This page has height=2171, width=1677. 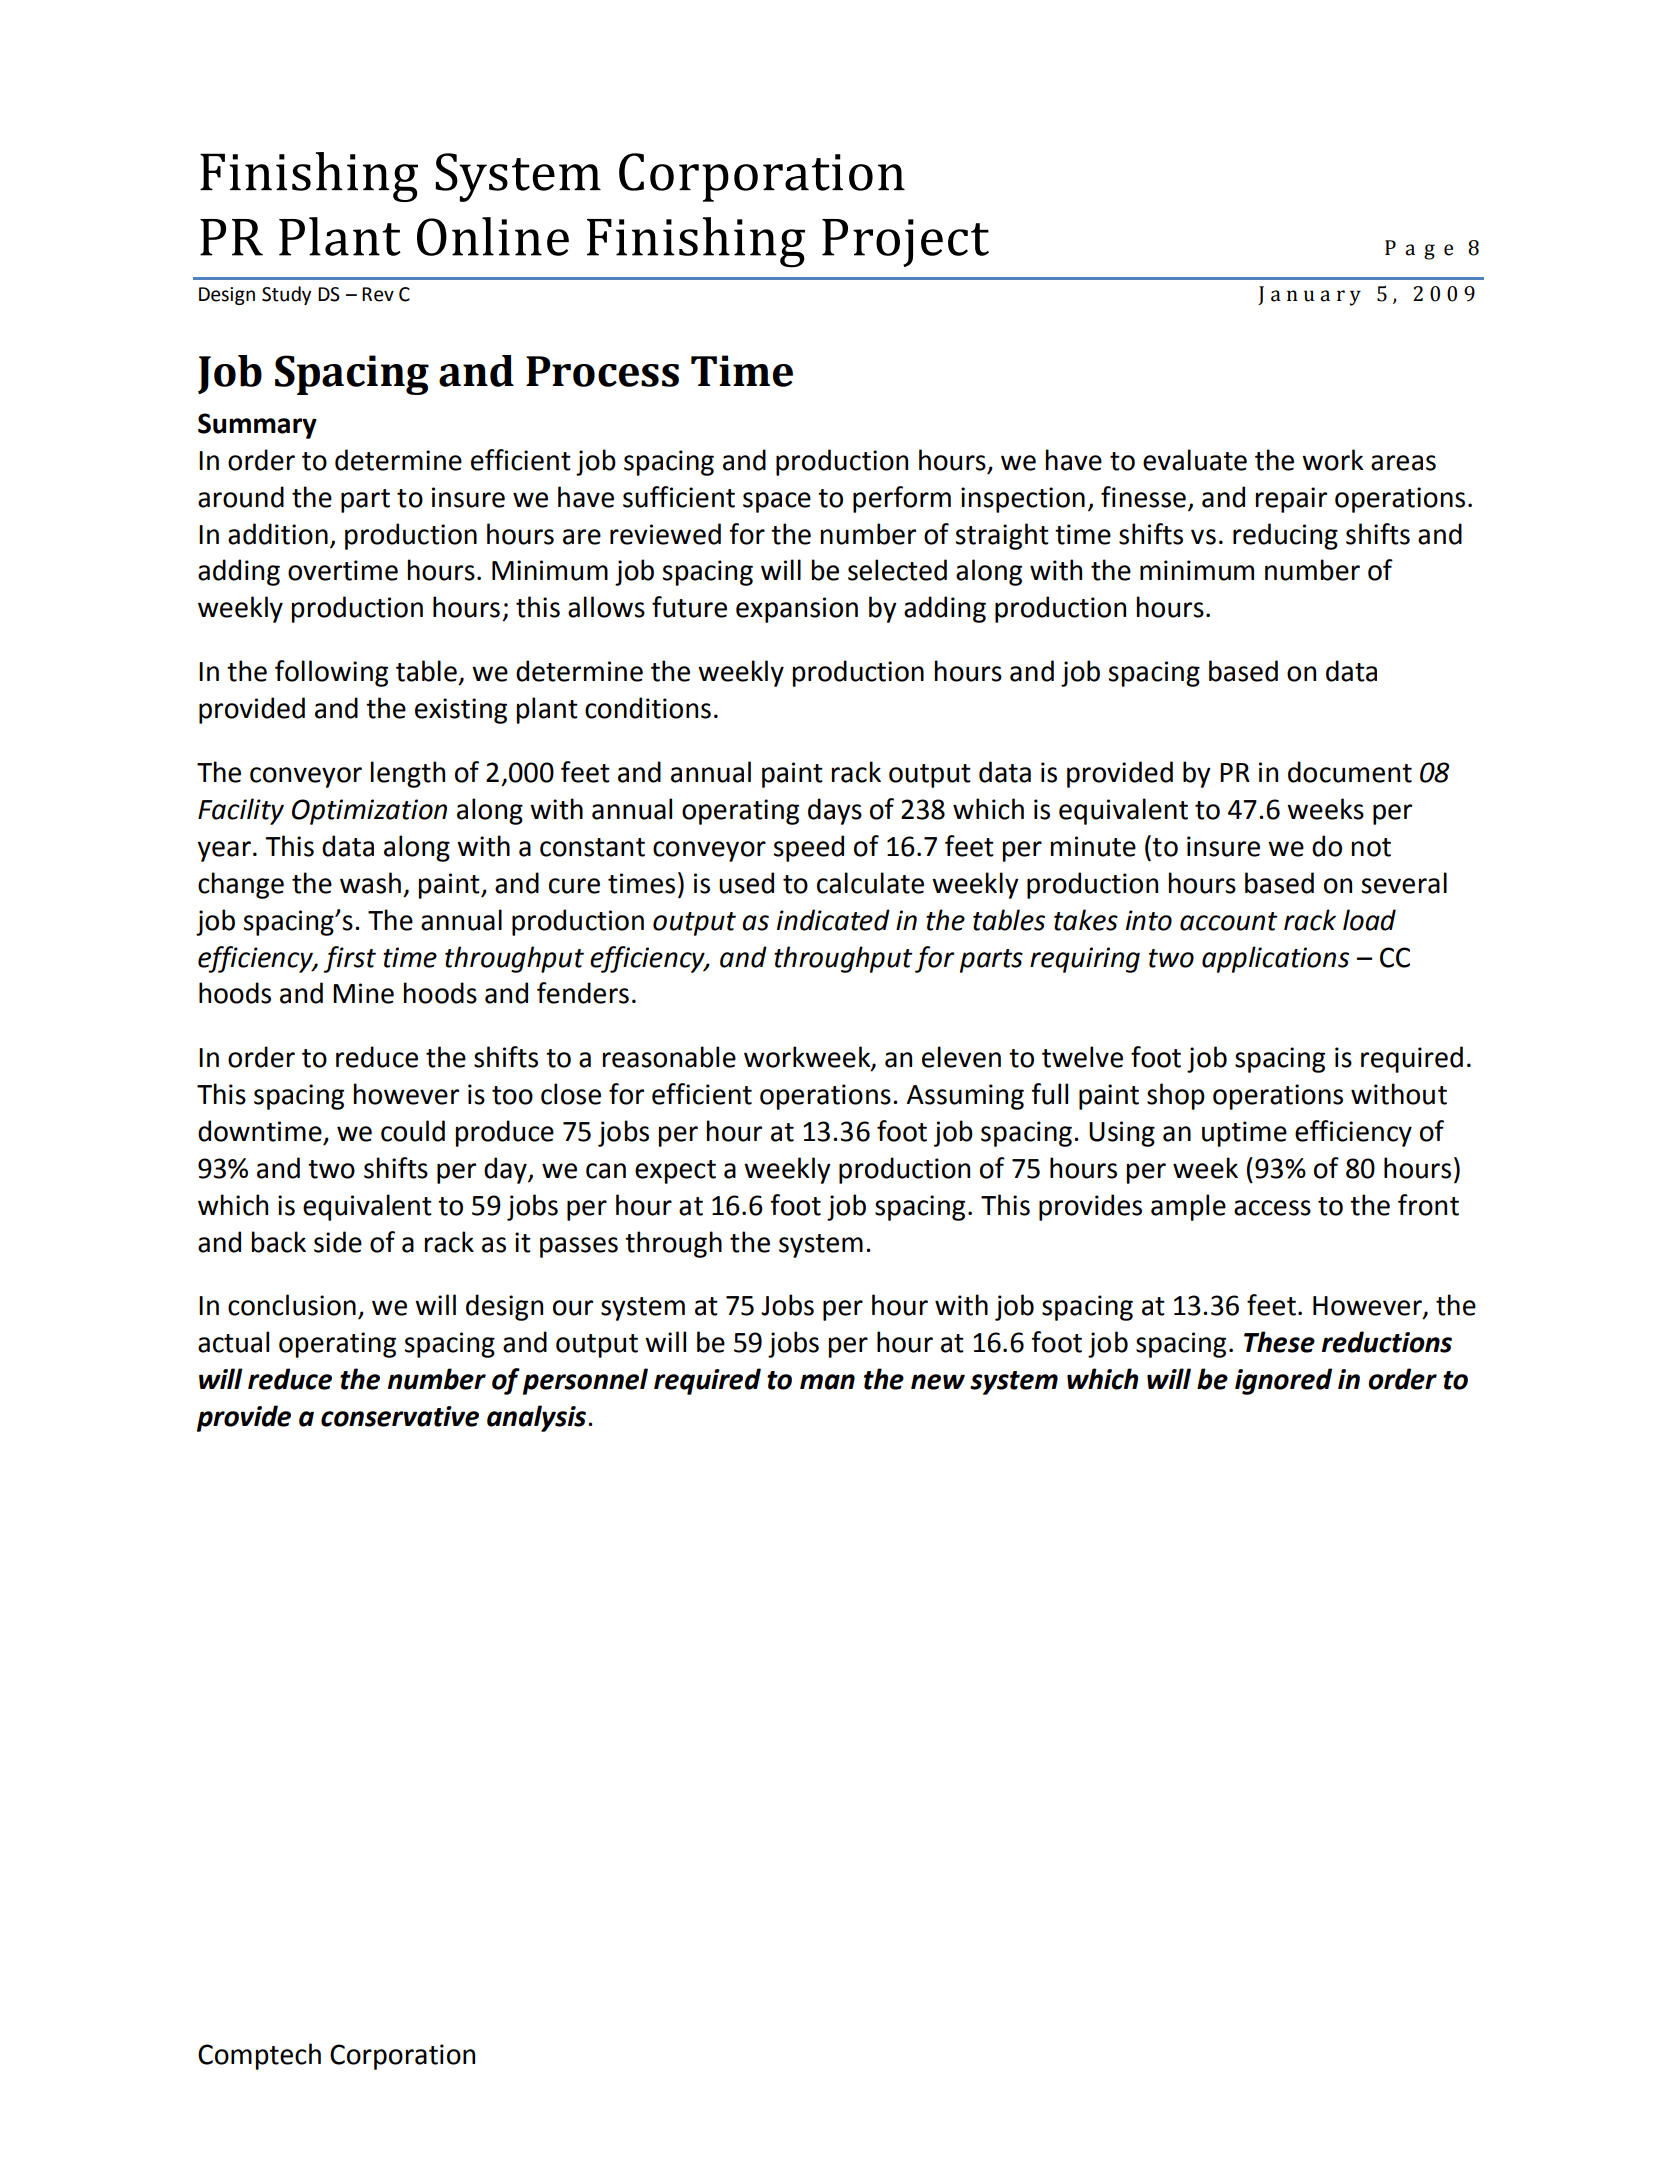 What do you see at coordinates (349, 959) in the page?
I see `first` at bounding box center [349, 959].
